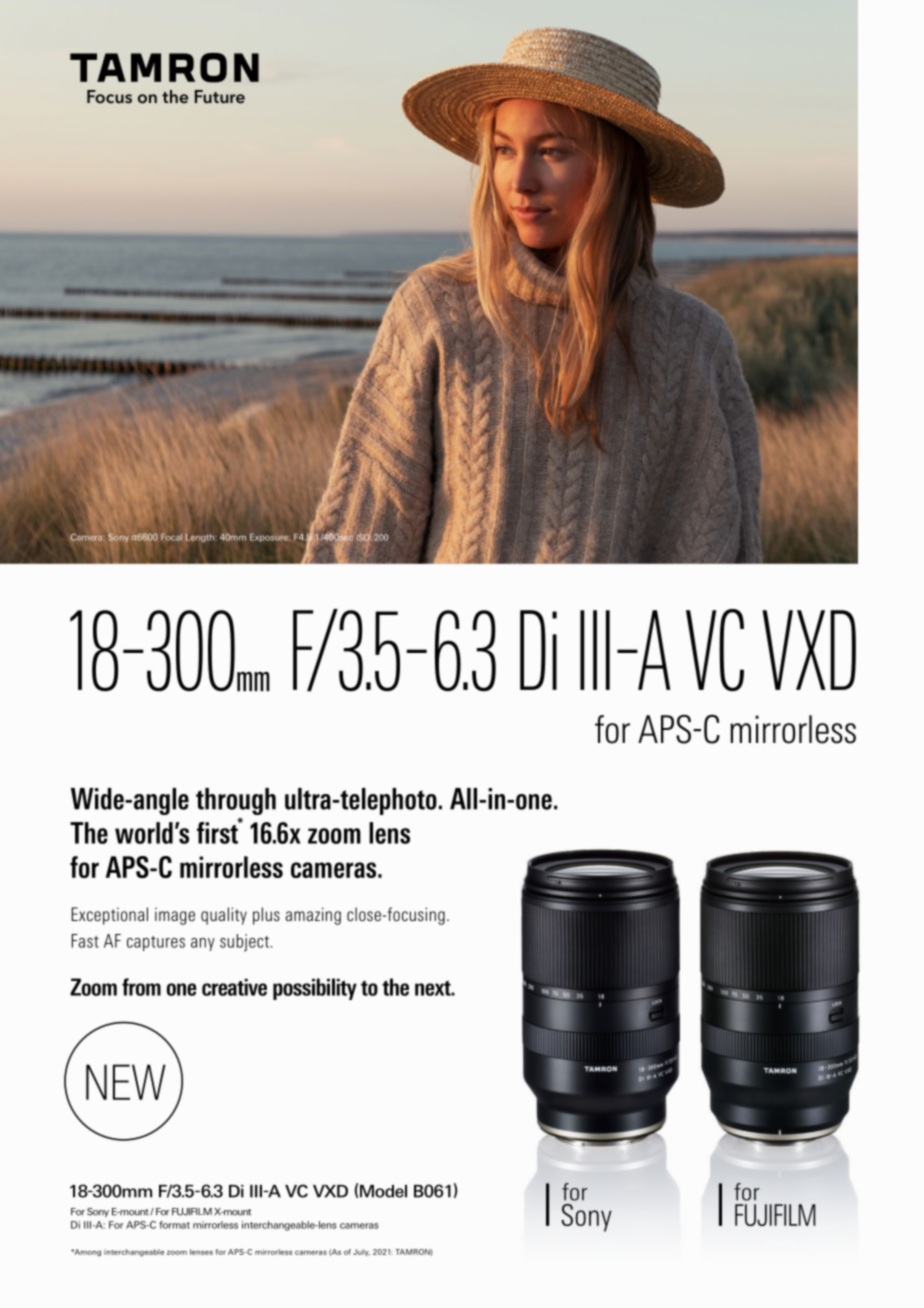  Describe the element at coordinates (313, 916) in the screenshot. I see `amazing` at that location.
